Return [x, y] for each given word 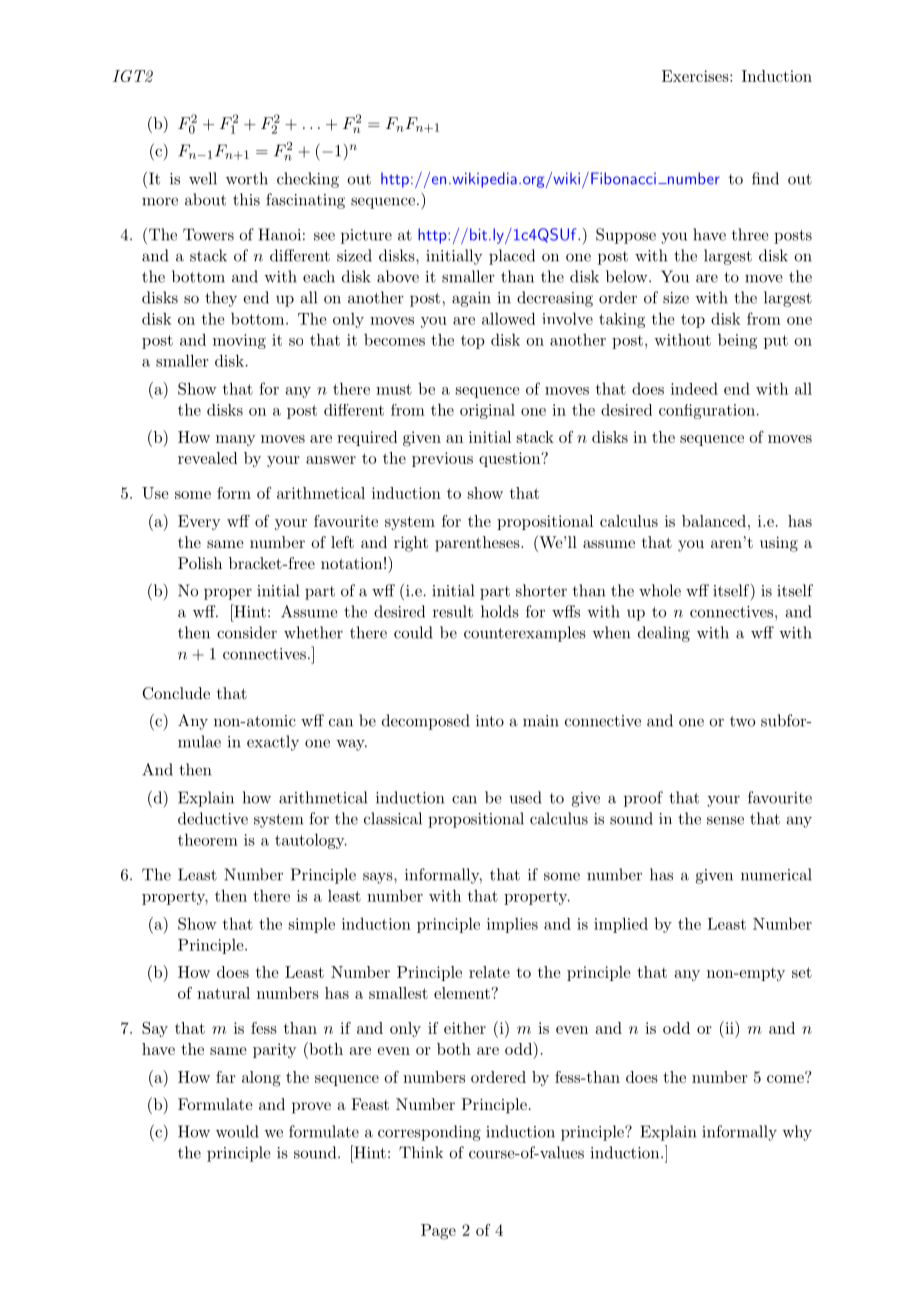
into [490, 721]
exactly [273, 743]
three [750, 234]
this [246, 199]
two [742, 721]
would [237, 1131]
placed [512, 257]
